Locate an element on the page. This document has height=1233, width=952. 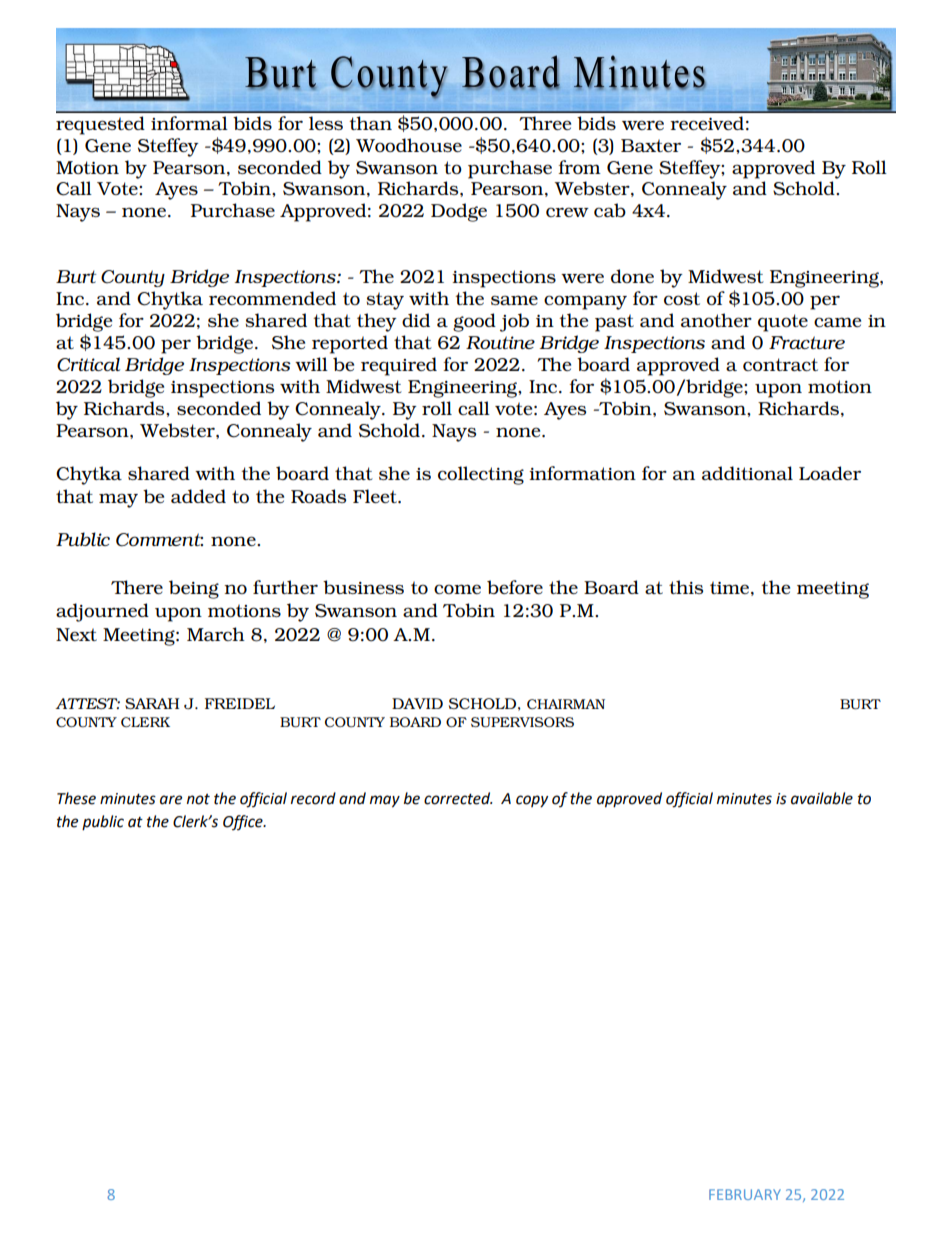
Woodhouse is located at coordinates (409, 145).
